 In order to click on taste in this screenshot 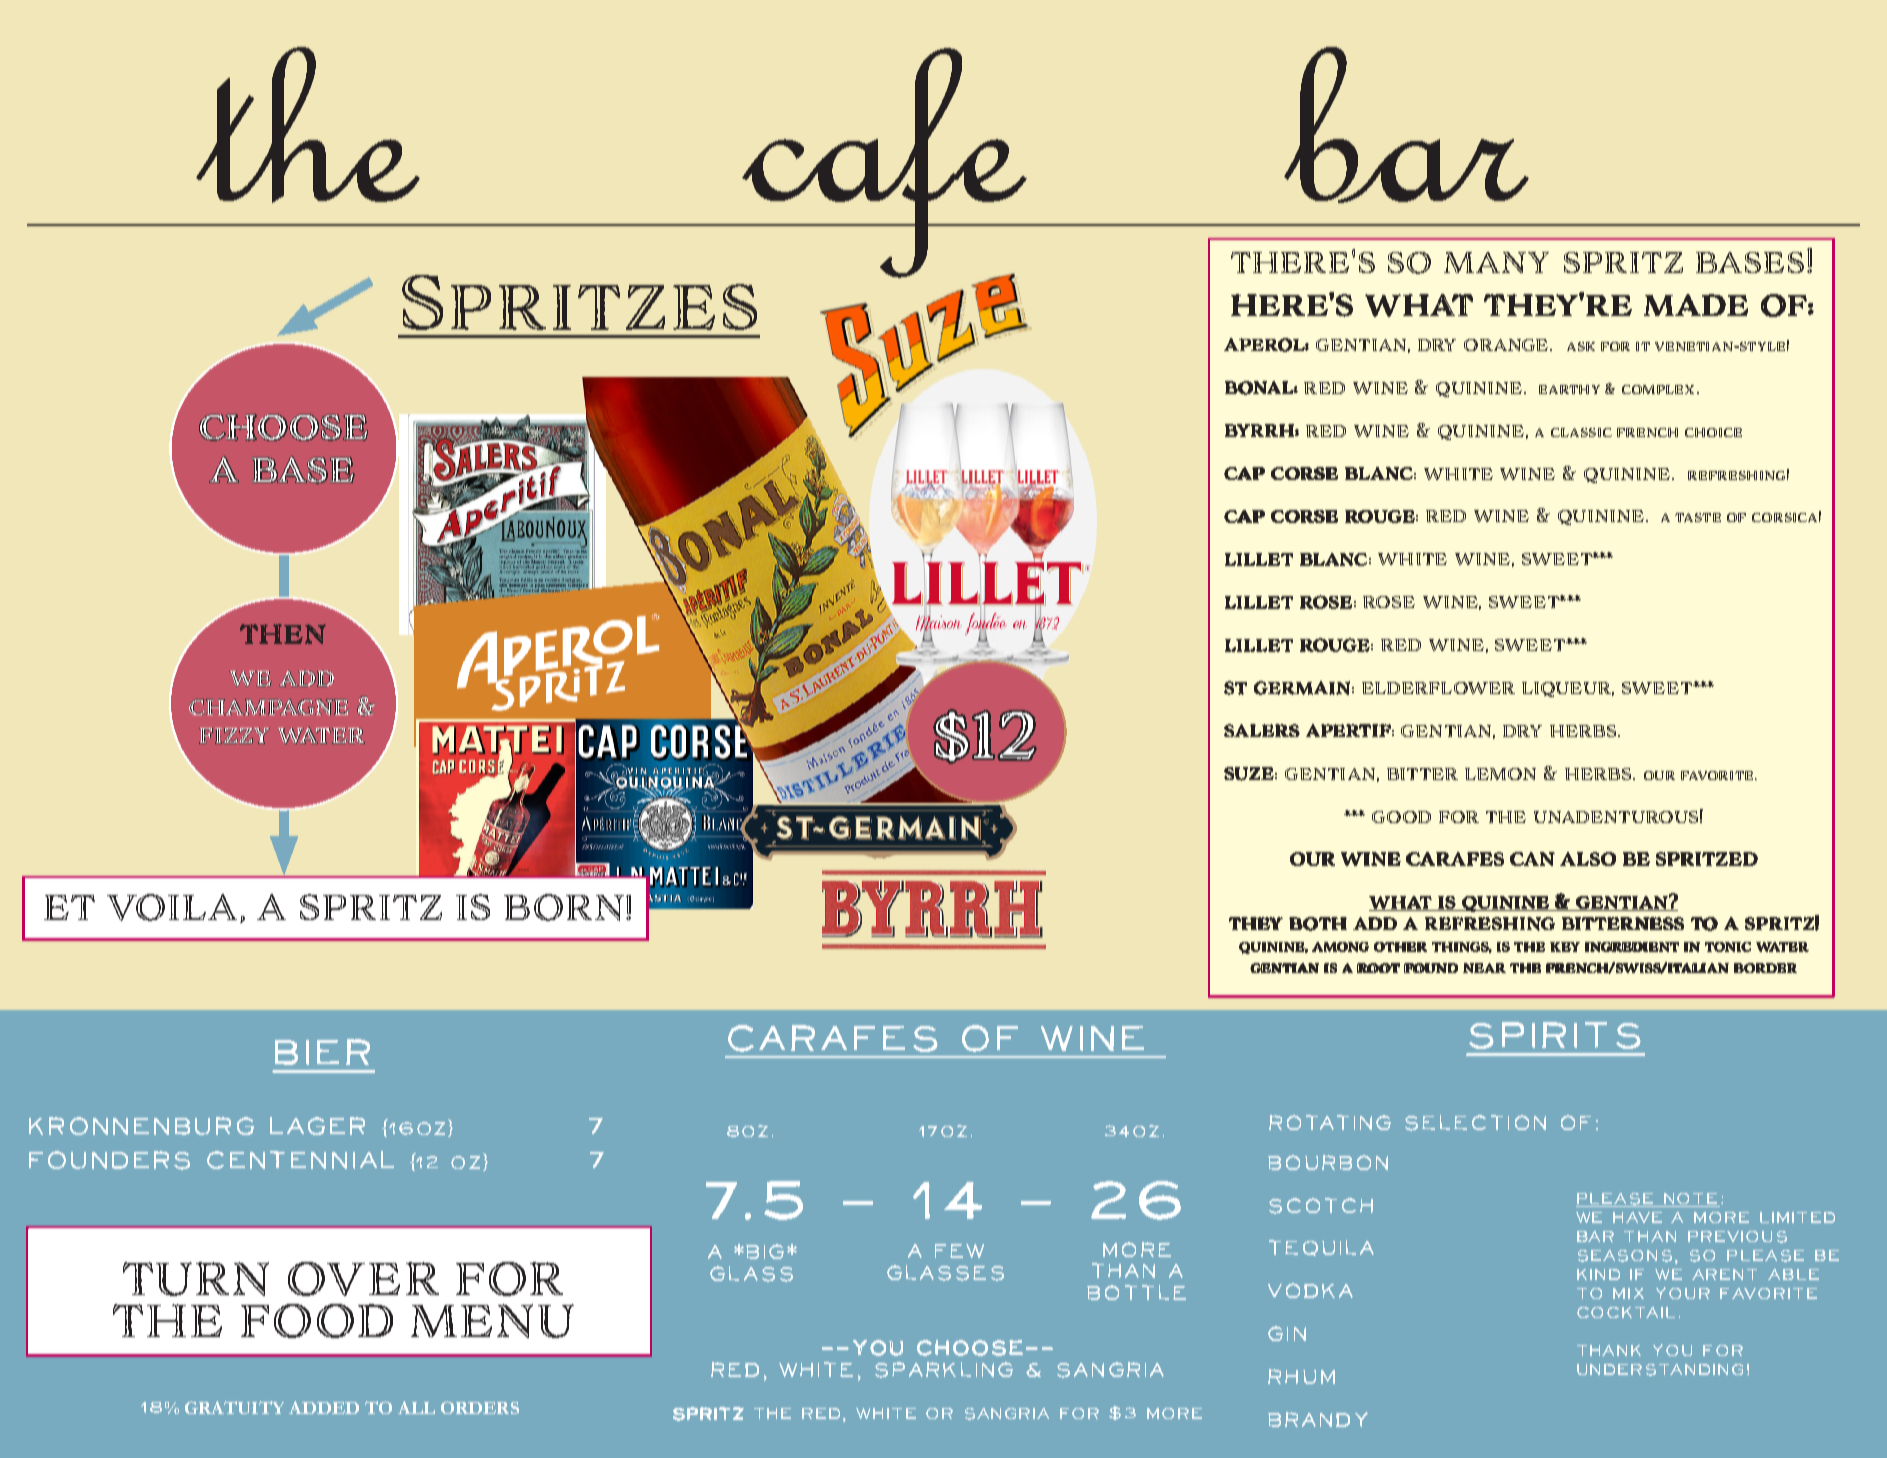, I will do `click(1698, 517)`.
